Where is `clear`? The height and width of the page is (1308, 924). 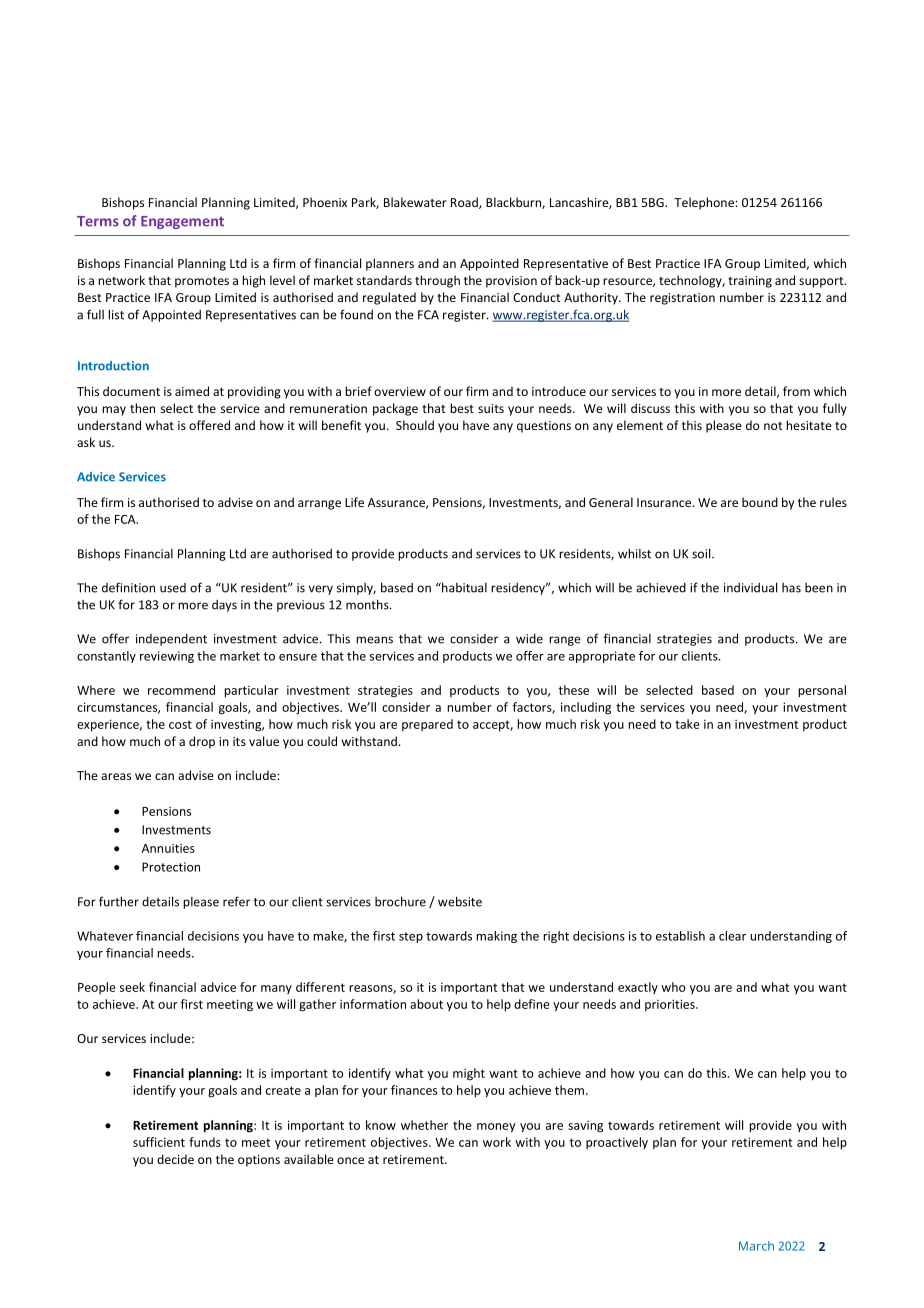
clear is located at coordinates (732, 936).
